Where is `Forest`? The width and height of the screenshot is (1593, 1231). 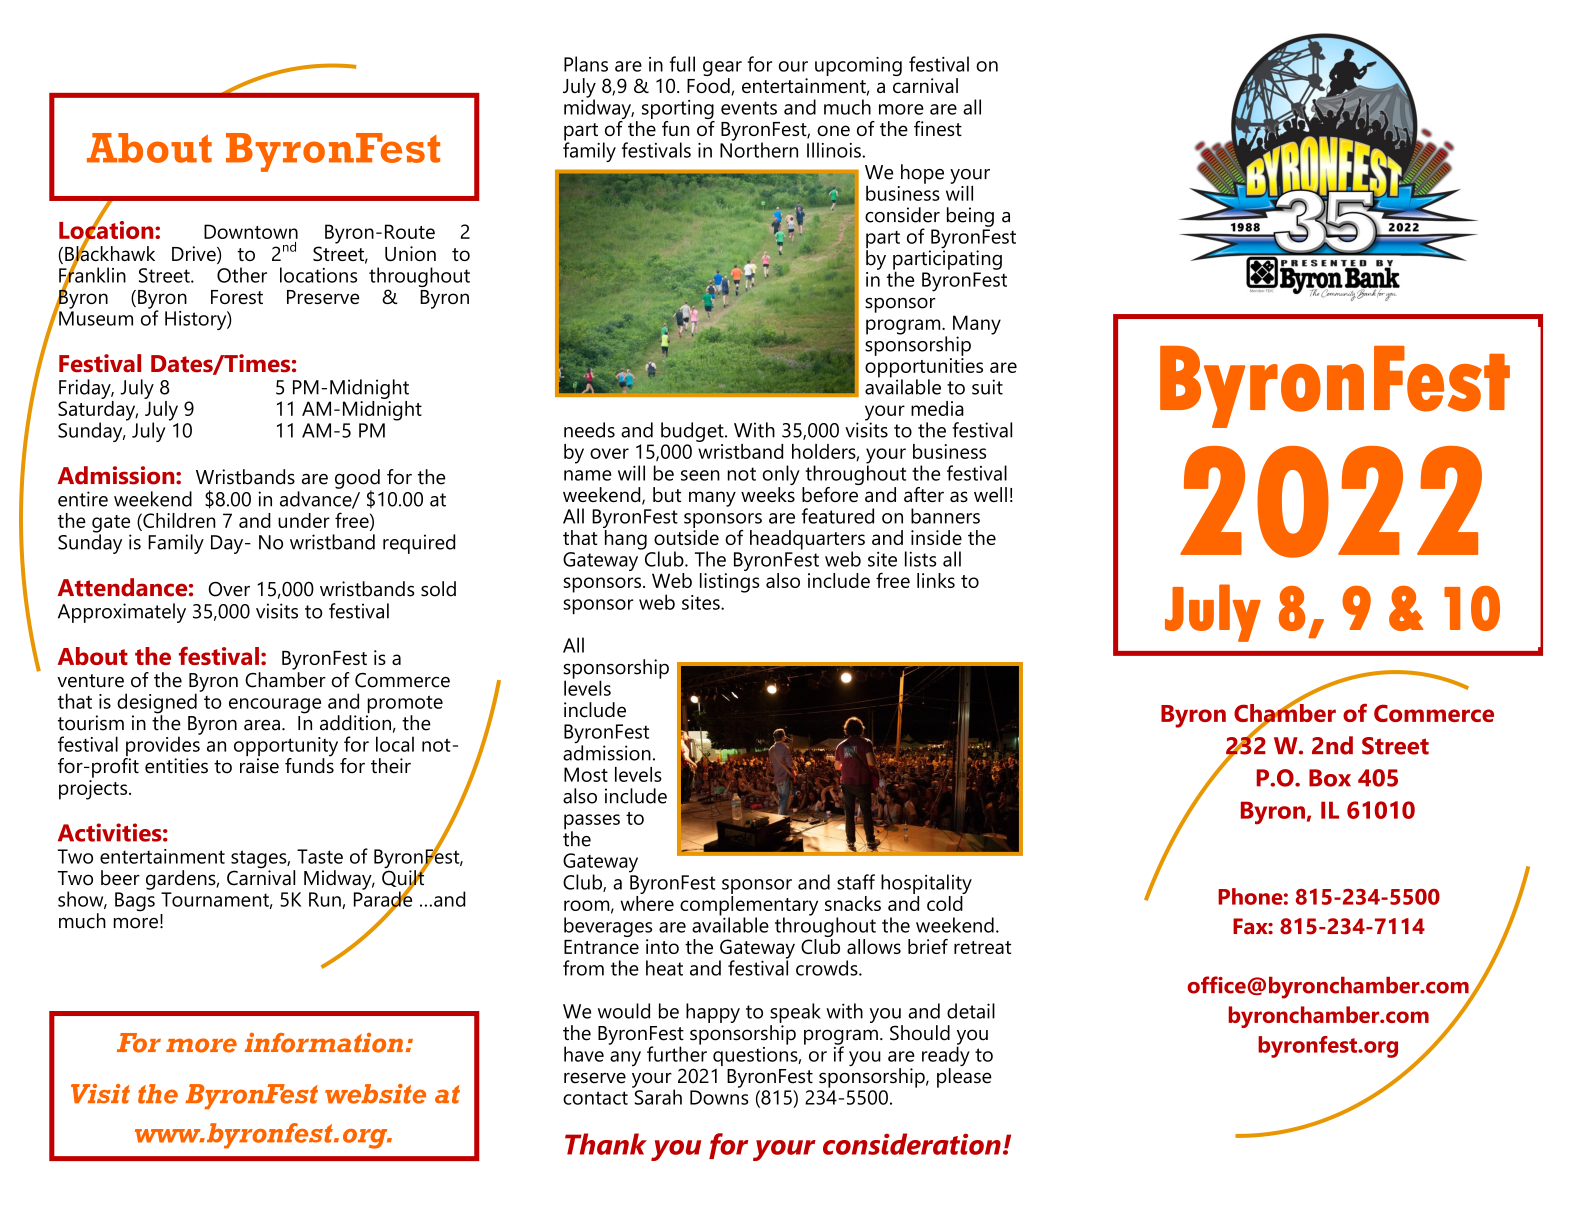
Forest is located at coordinates (237, 297).
